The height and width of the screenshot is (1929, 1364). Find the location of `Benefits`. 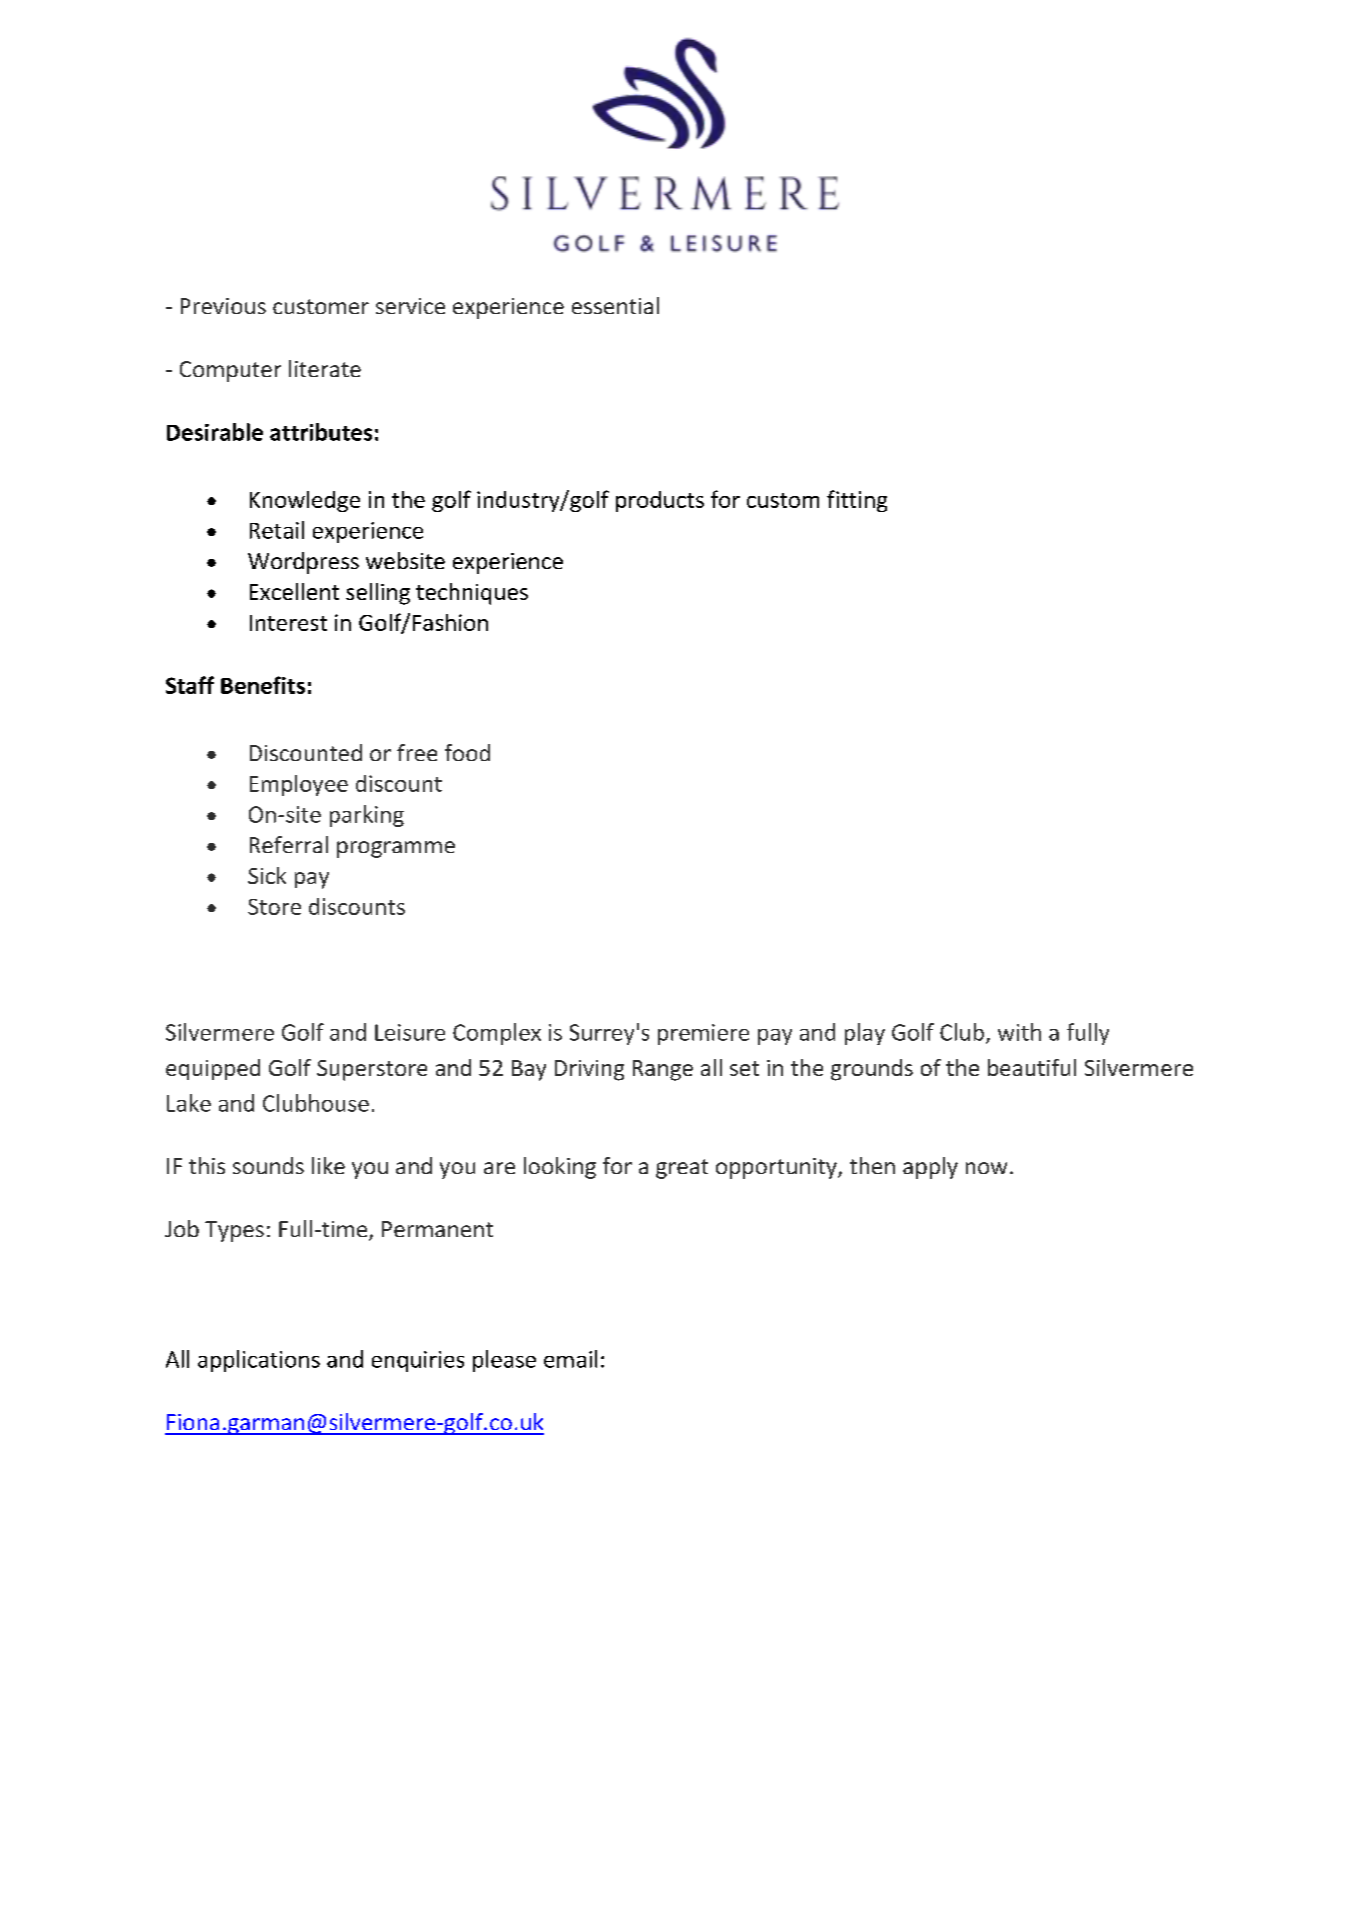

Benefits is located at coordinates (263, 685).
